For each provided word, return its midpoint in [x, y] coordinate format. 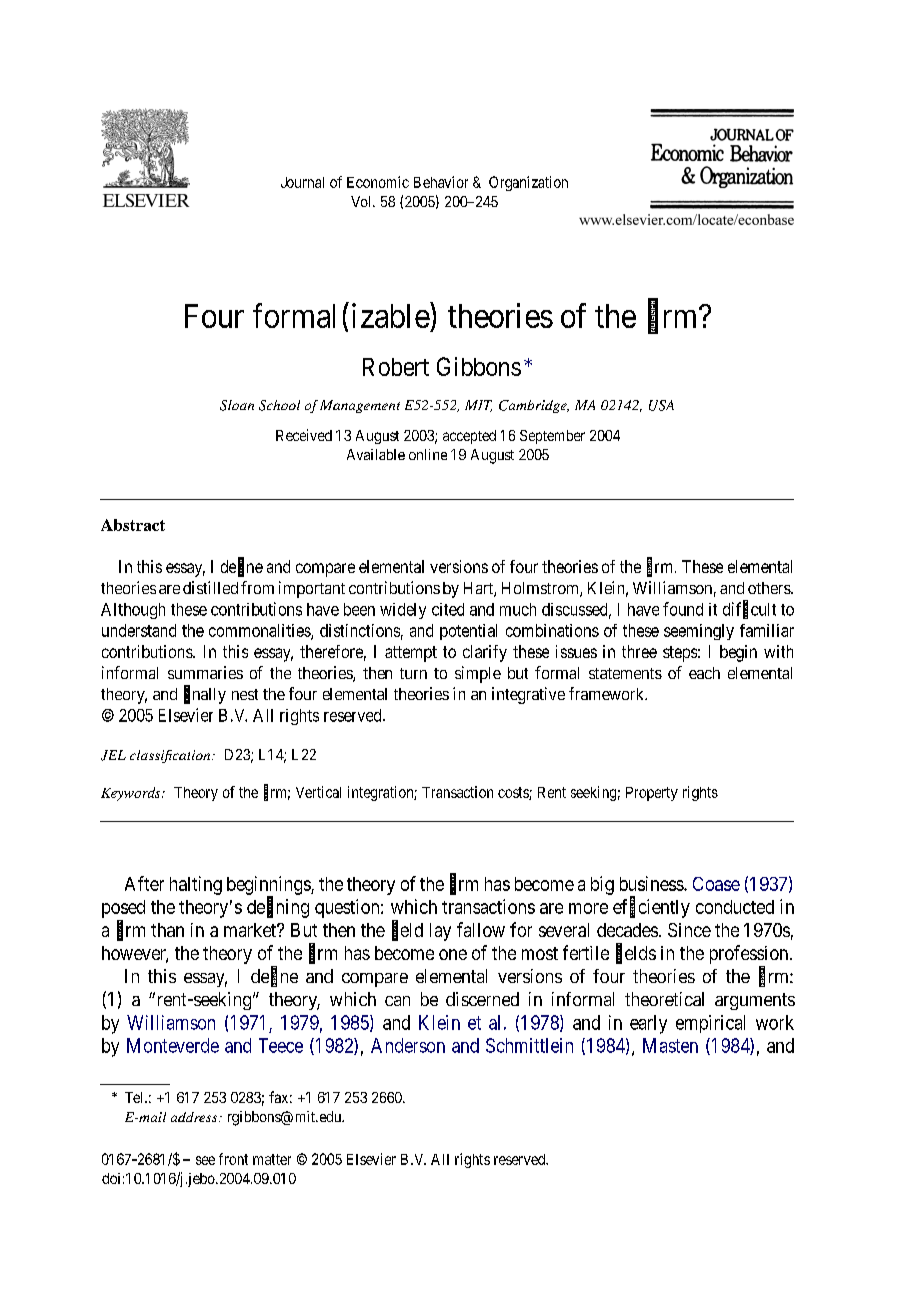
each [704, 673]
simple [478, 674]
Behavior [441, 182]
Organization [528, 183]
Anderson [408, 1045]
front [233, 1159]
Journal [302, 182]
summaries [205, 672]
